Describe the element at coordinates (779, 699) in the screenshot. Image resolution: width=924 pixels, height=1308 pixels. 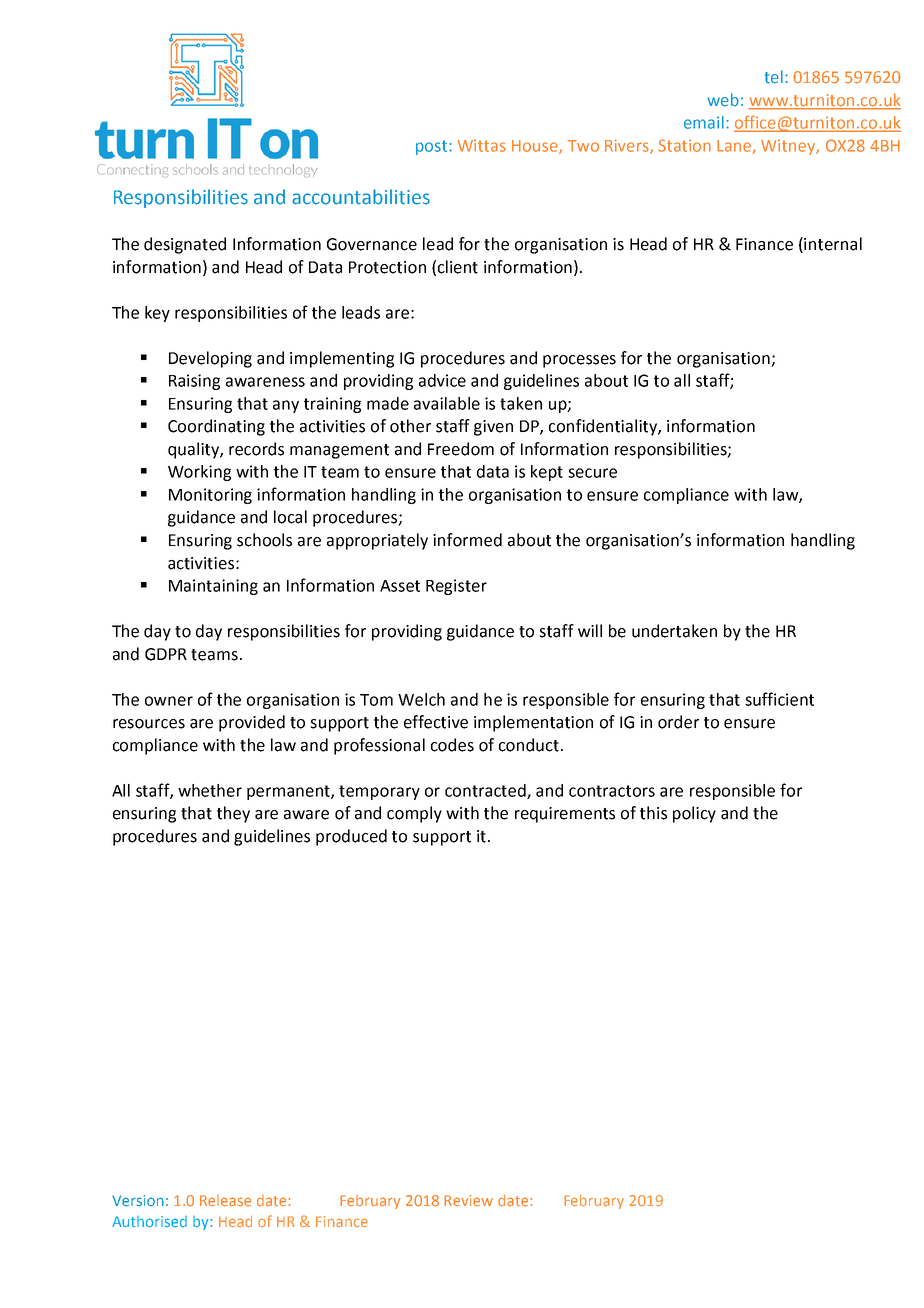
I see `sufficient` at that location.
